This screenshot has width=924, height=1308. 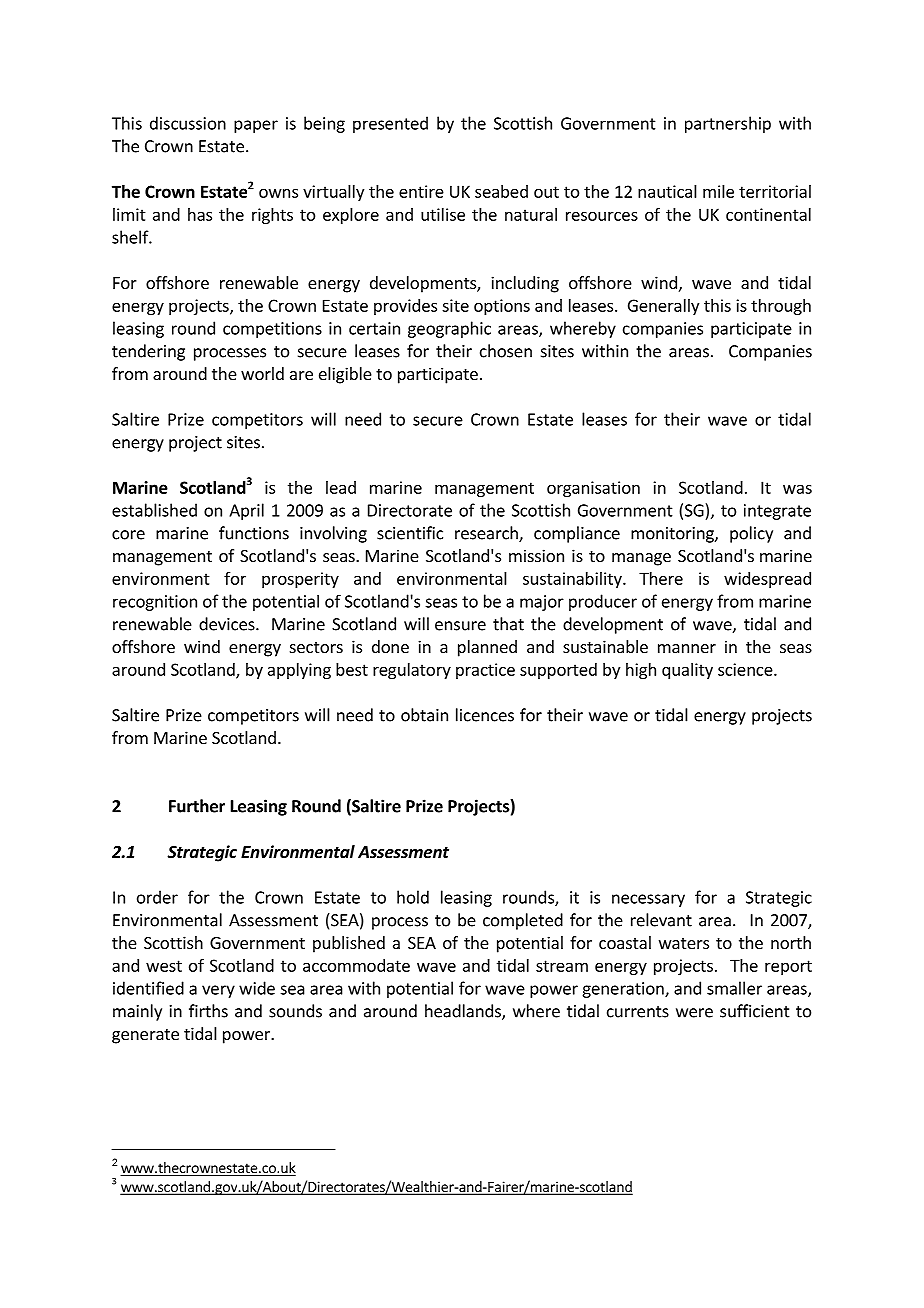 What do you see at coordinates (188, 123) in the screenshot?
I see `discussion` at bounding box center [188, 123].
